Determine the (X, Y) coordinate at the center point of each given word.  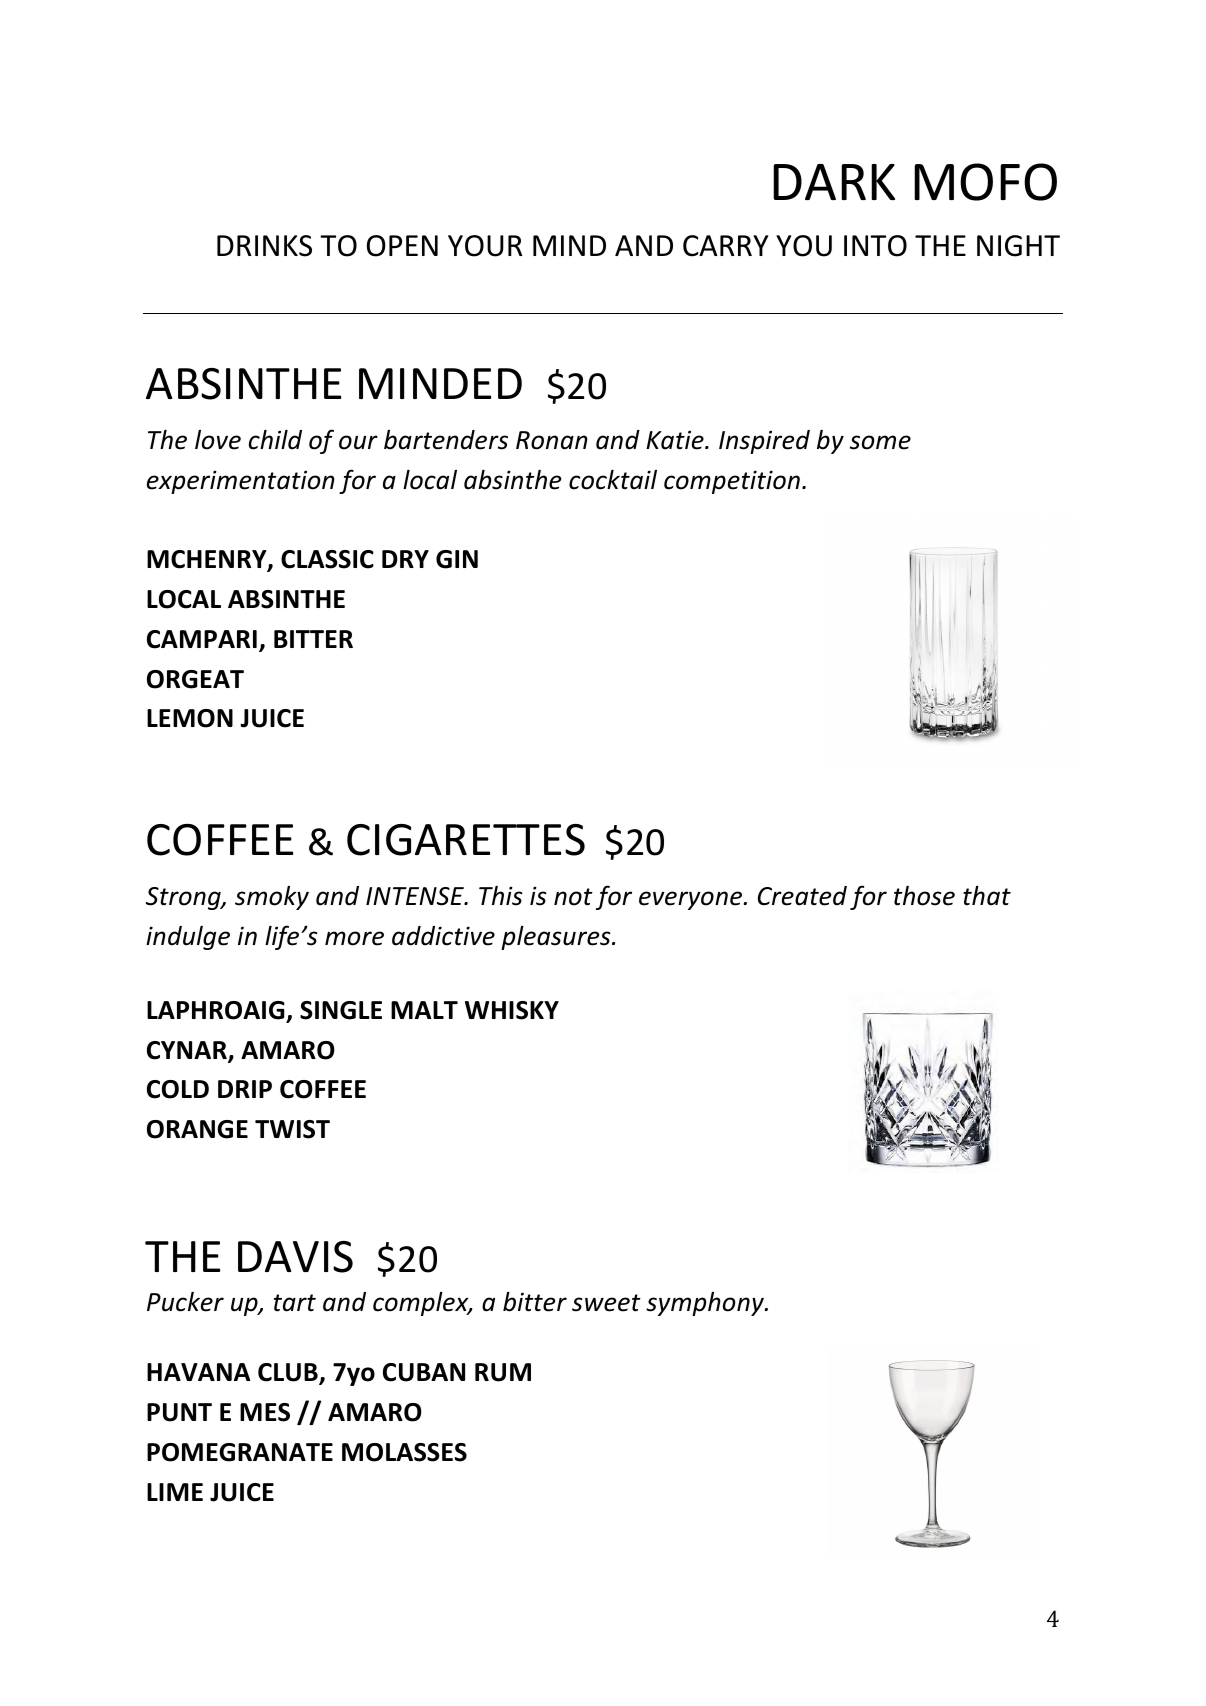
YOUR (485, 246)
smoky (272, 898)
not (573, 897)
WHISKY (512, 1010)
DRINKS (264, 246)
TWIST (292, 1129)
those (924, 896)
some (880, 442)
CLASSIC (327, 559)
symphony (706, 1304)
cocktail (613, 480)
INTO (875, 246)
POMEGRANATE (240, 1452)
